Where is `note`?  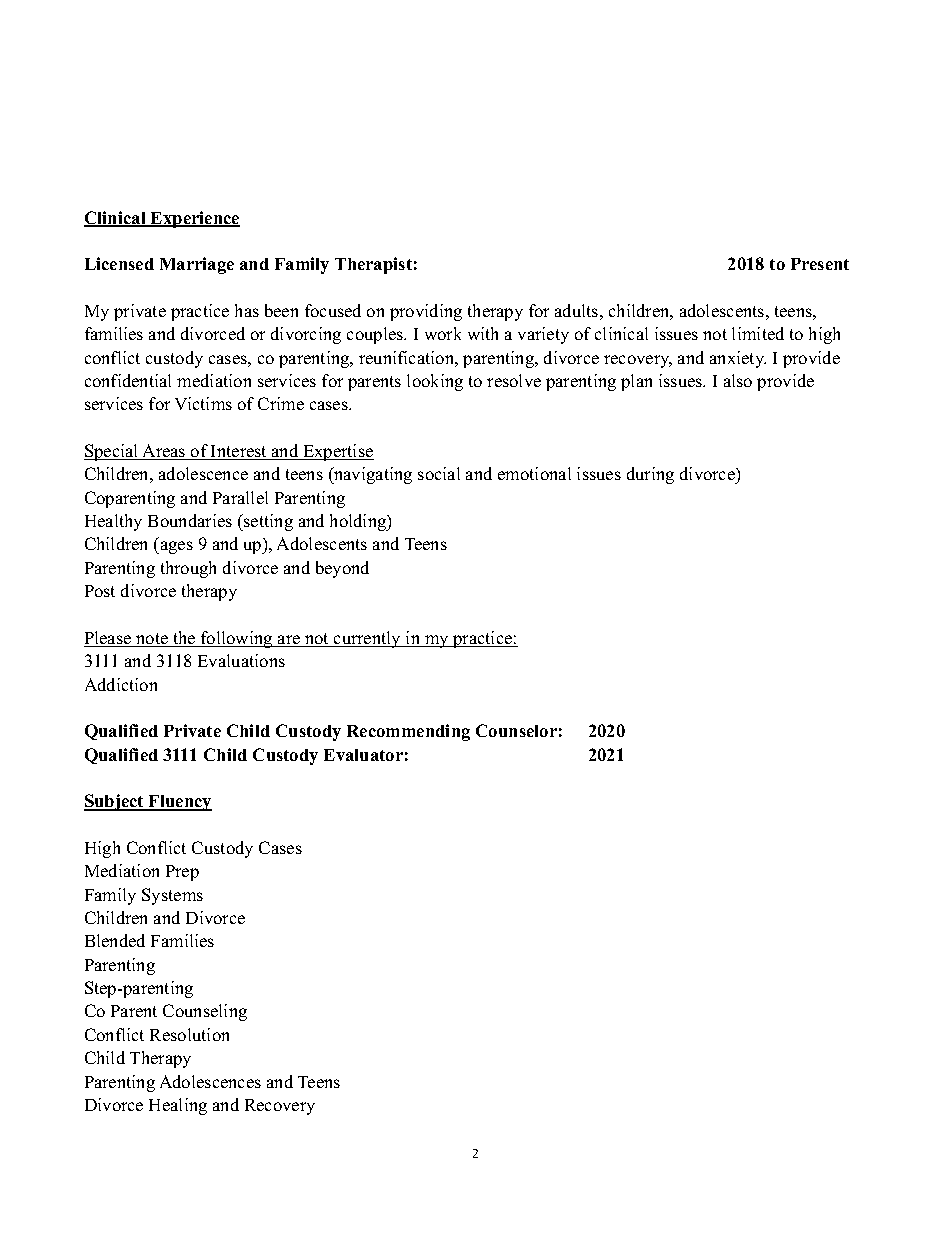 note is located at coordinates (152, 640).
